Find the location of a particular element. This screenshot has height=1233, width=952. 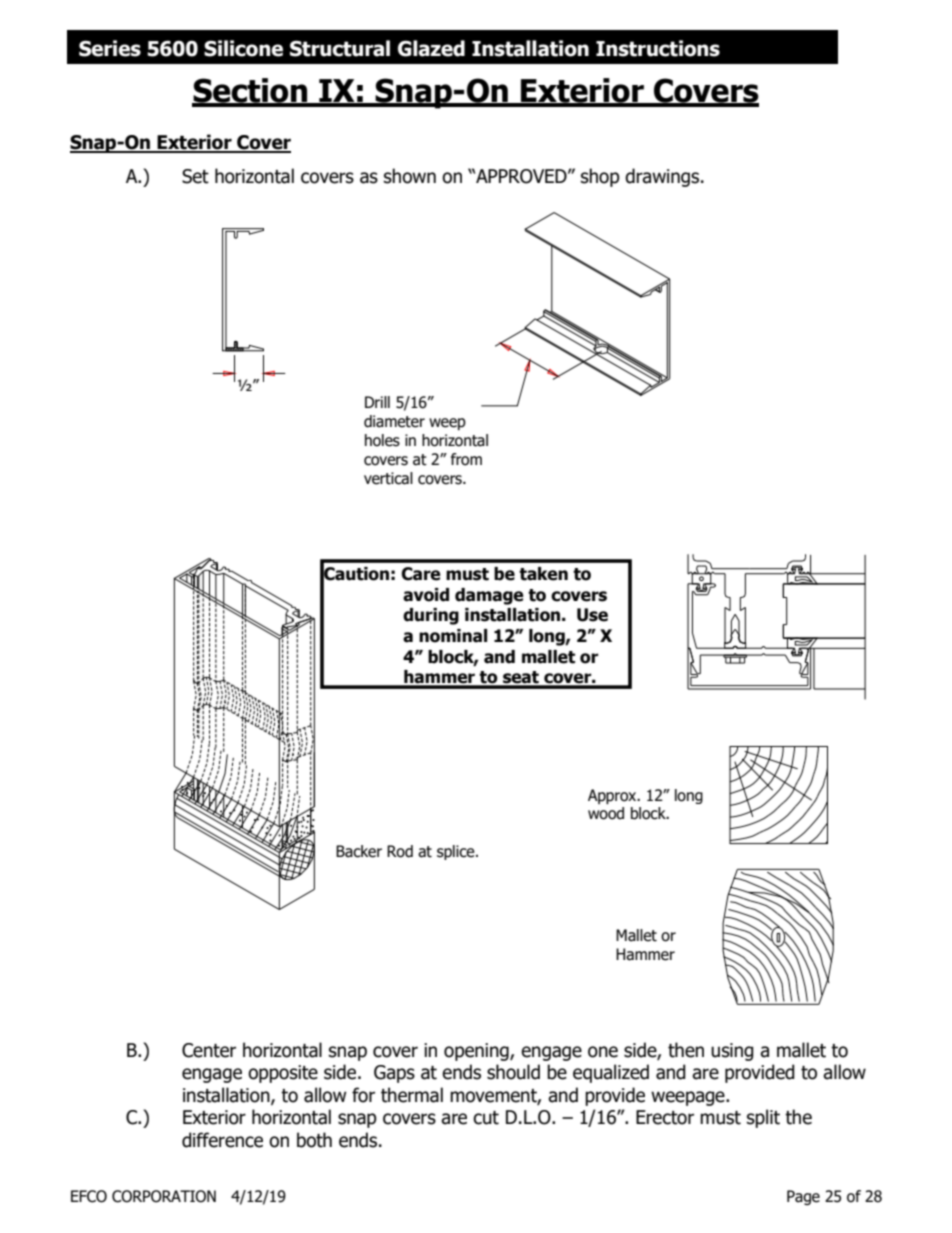

Instructions is located at coordinates (658, 48).
